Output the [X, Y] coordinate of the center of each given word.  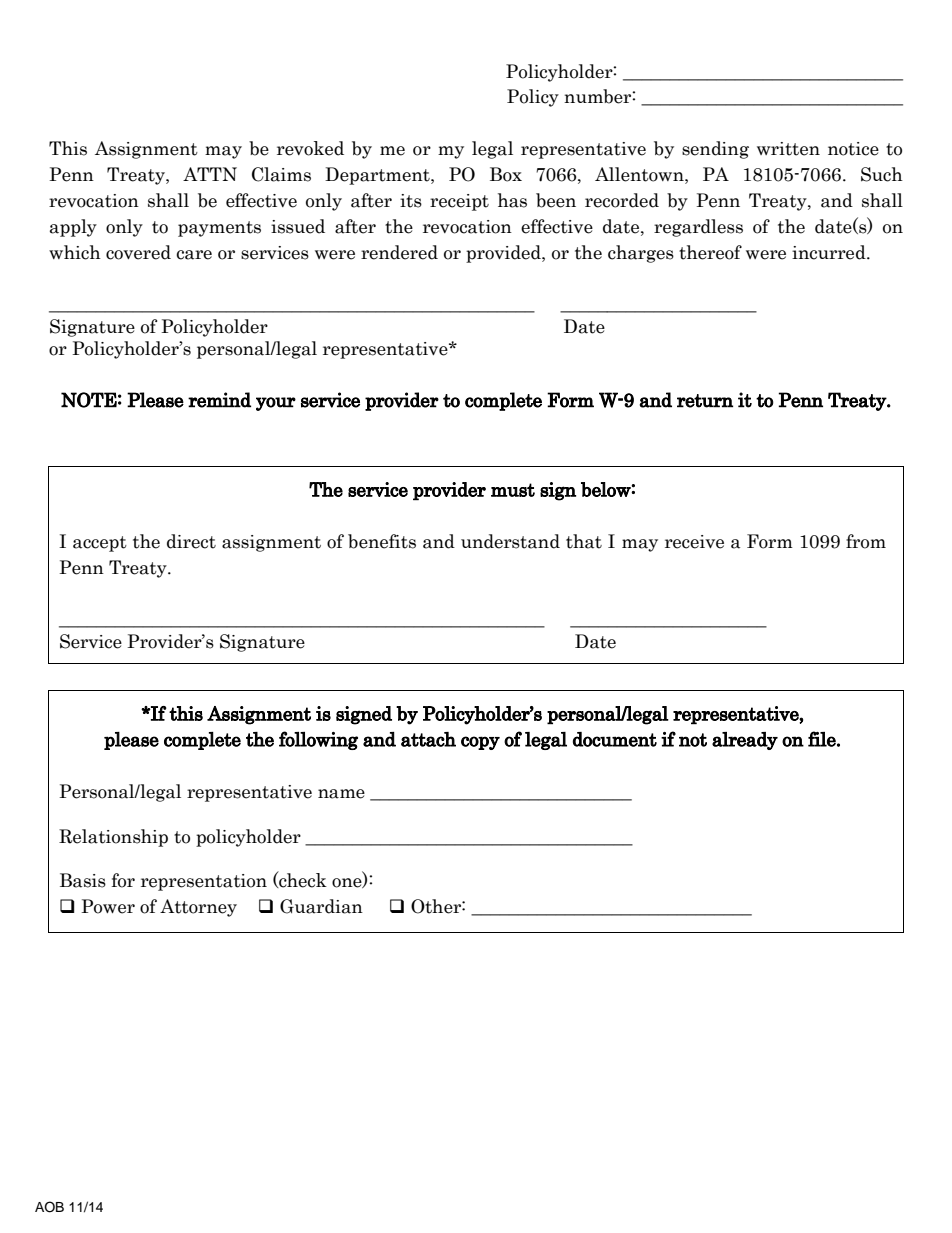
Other [437, 906]
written [788, 149]
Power [108, 906]
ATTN [210, 174]
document [615, 739]
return [705, 401]
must [513, 490]
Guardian [321, 906]
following [318, 740]
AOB [49, 1207]
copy [480, 743]
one [348, 883]
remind [219, 400]
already [745, 741]
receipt [459, 202]
